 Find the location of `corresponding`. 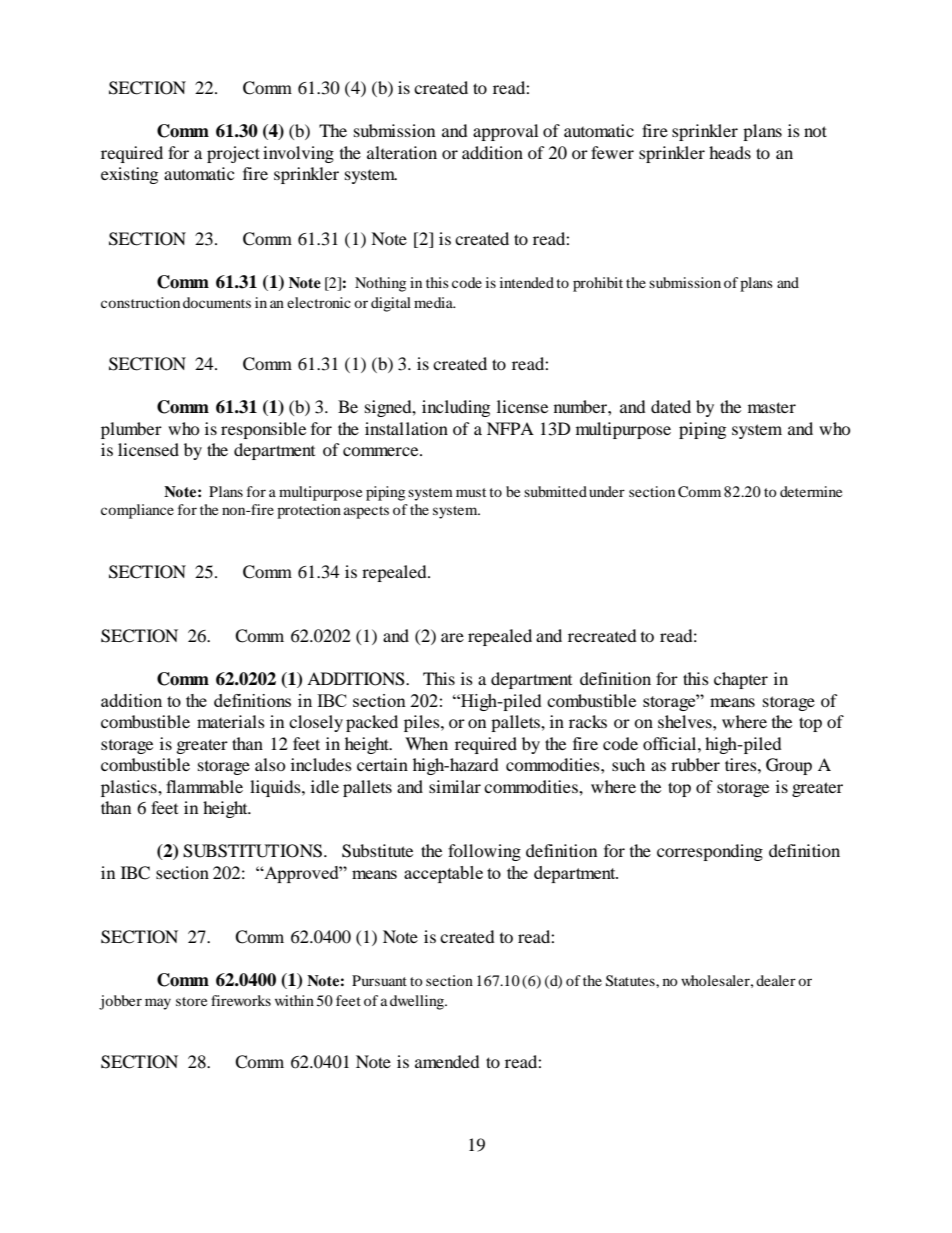

corresponding is located at coordinates (710, 852).
